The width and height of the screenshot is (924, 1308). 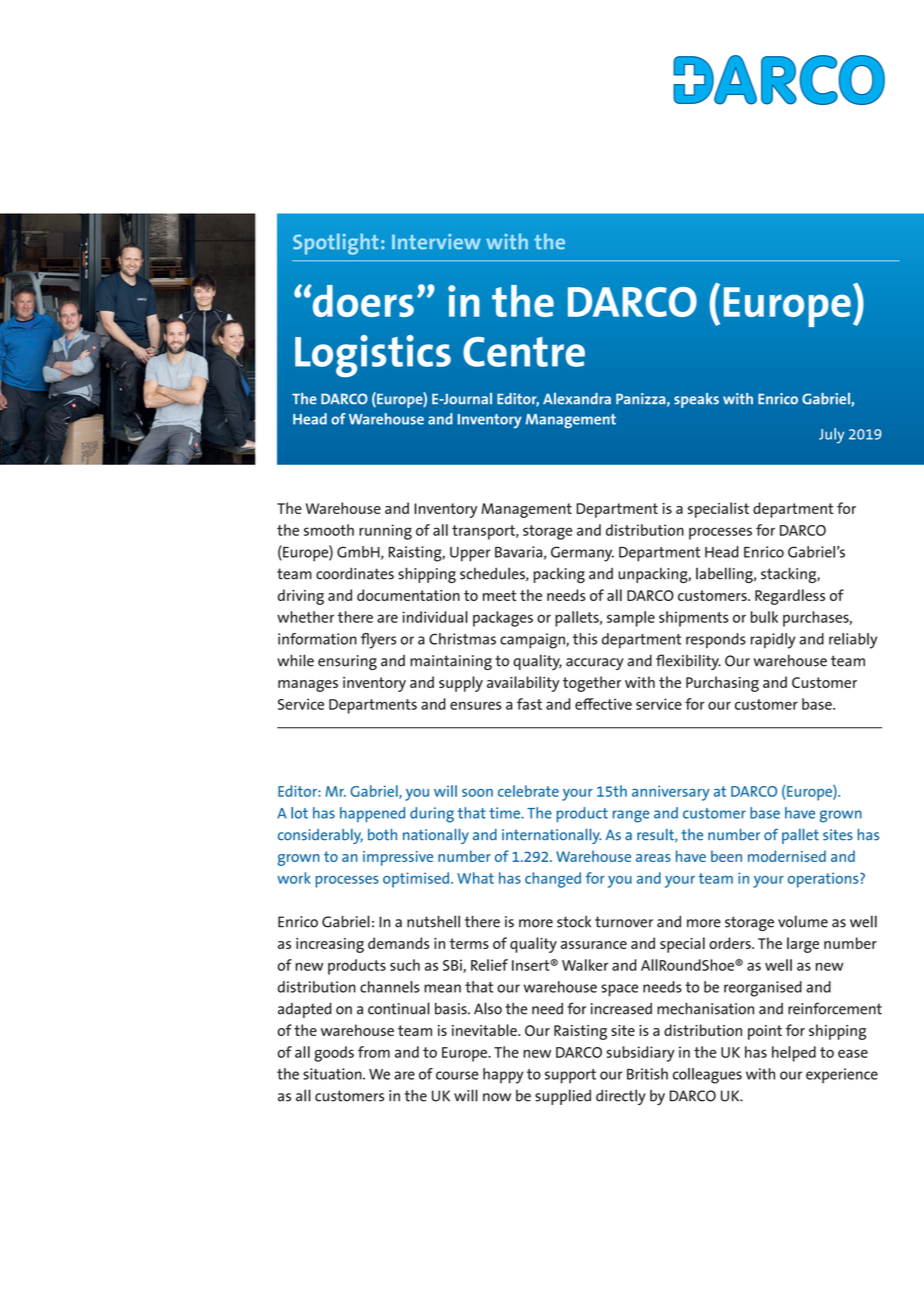 What do you see at coordinates (696, 400) in the screenshot?
I see `speaks` at bounding box center [696, 400].
